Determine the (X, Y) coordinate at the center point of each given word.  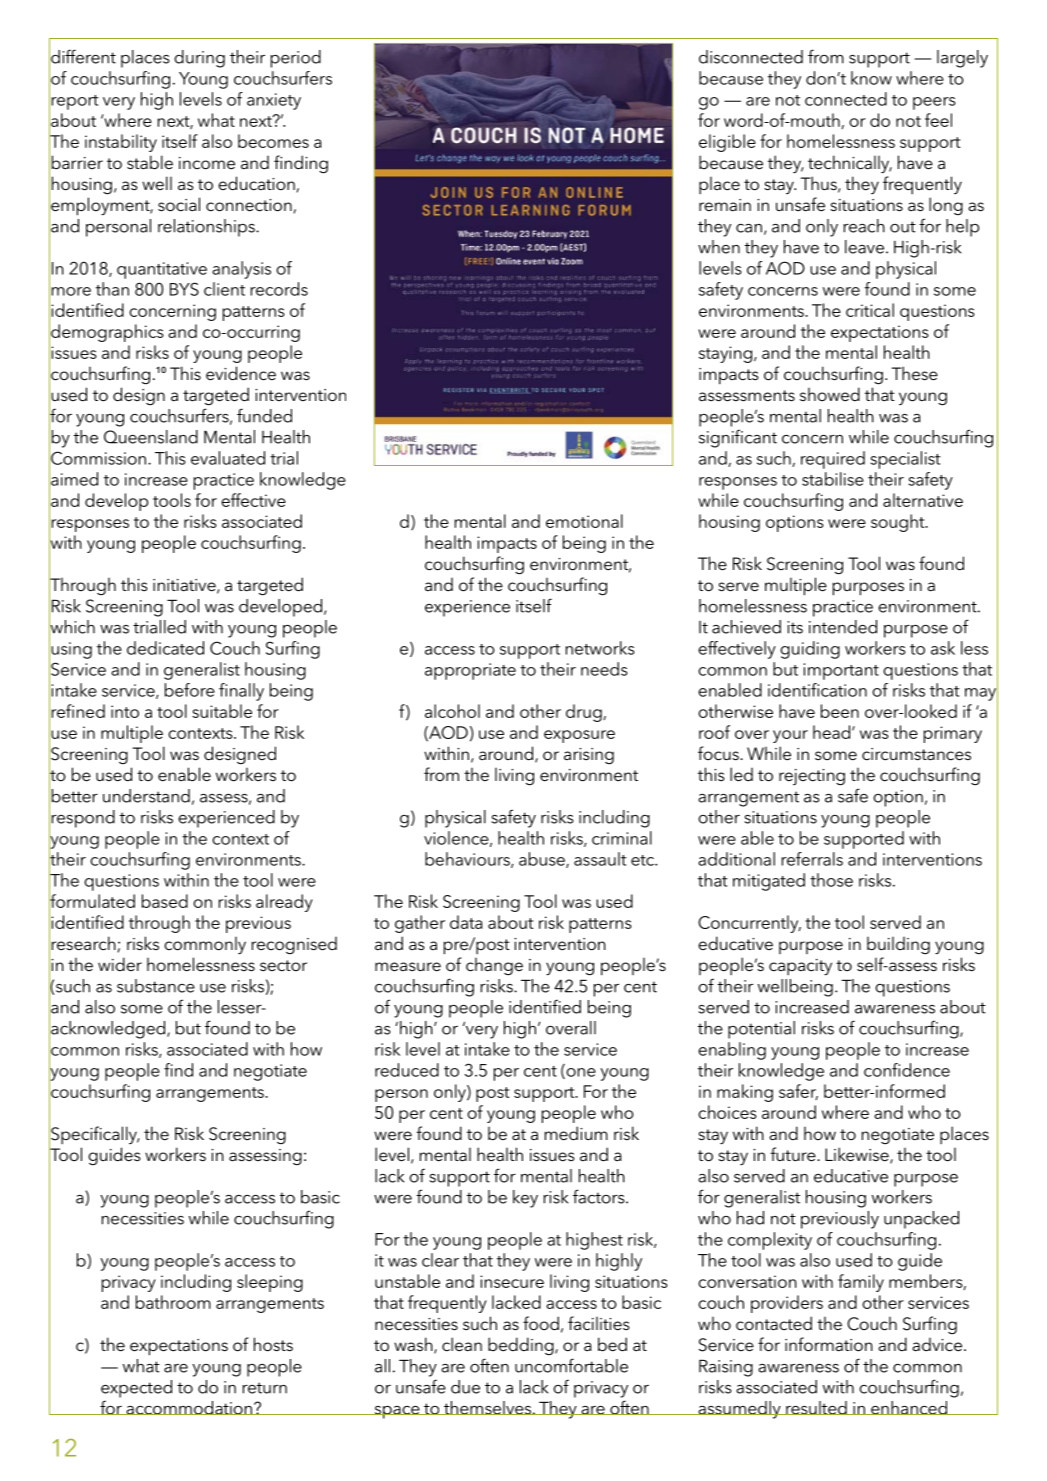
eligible (727, 143)
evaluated (228, 458)
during (199, 59)
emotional (584, 521)
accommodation (189, 1408)
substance (156, 986)
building (898, 945)
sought (899, 523)
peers (934, 103)
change (494, 966)
